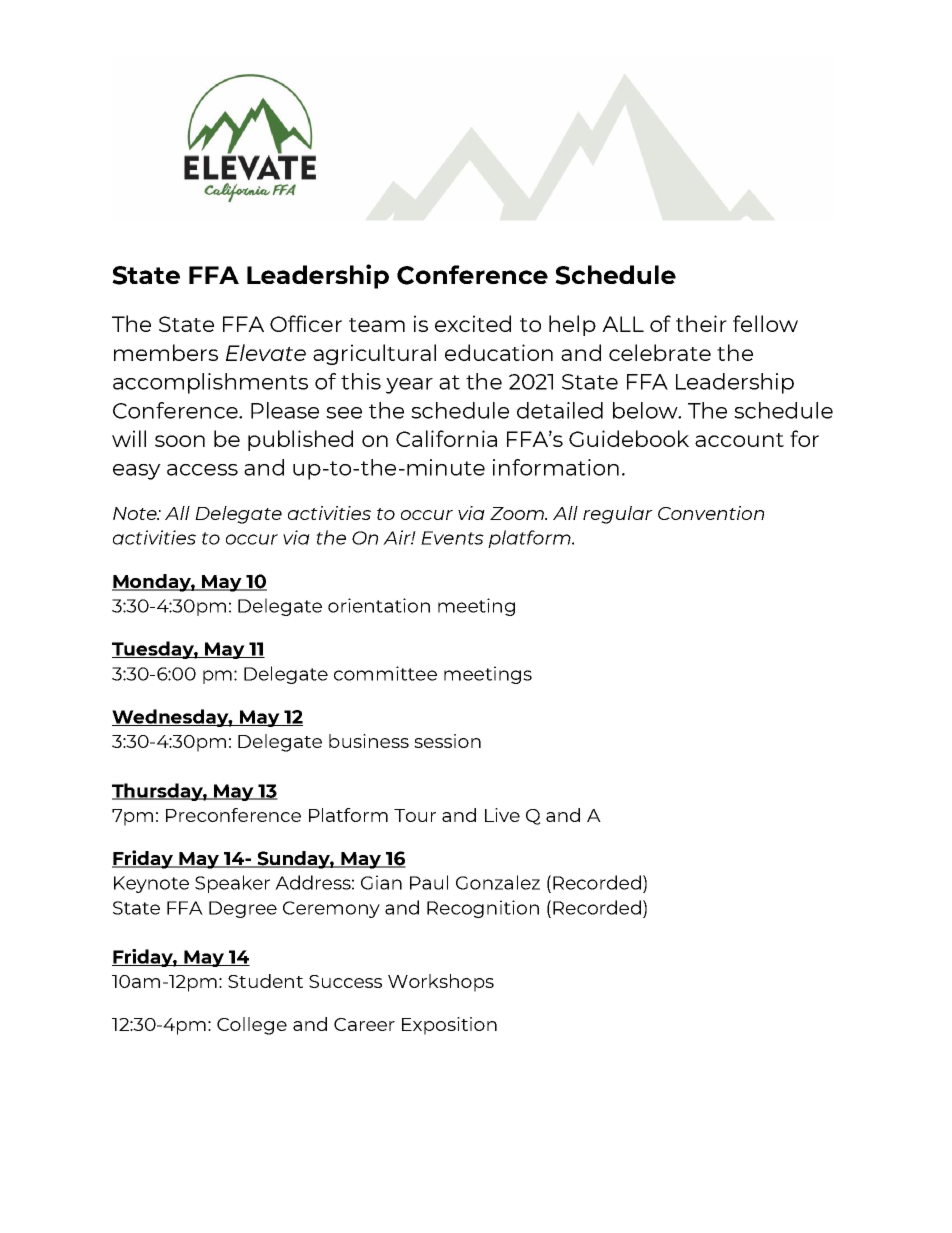  What do you see at coordinates (232, 884) in the screenshot?
I see `Speaker` at bounding box center [232, 884].
